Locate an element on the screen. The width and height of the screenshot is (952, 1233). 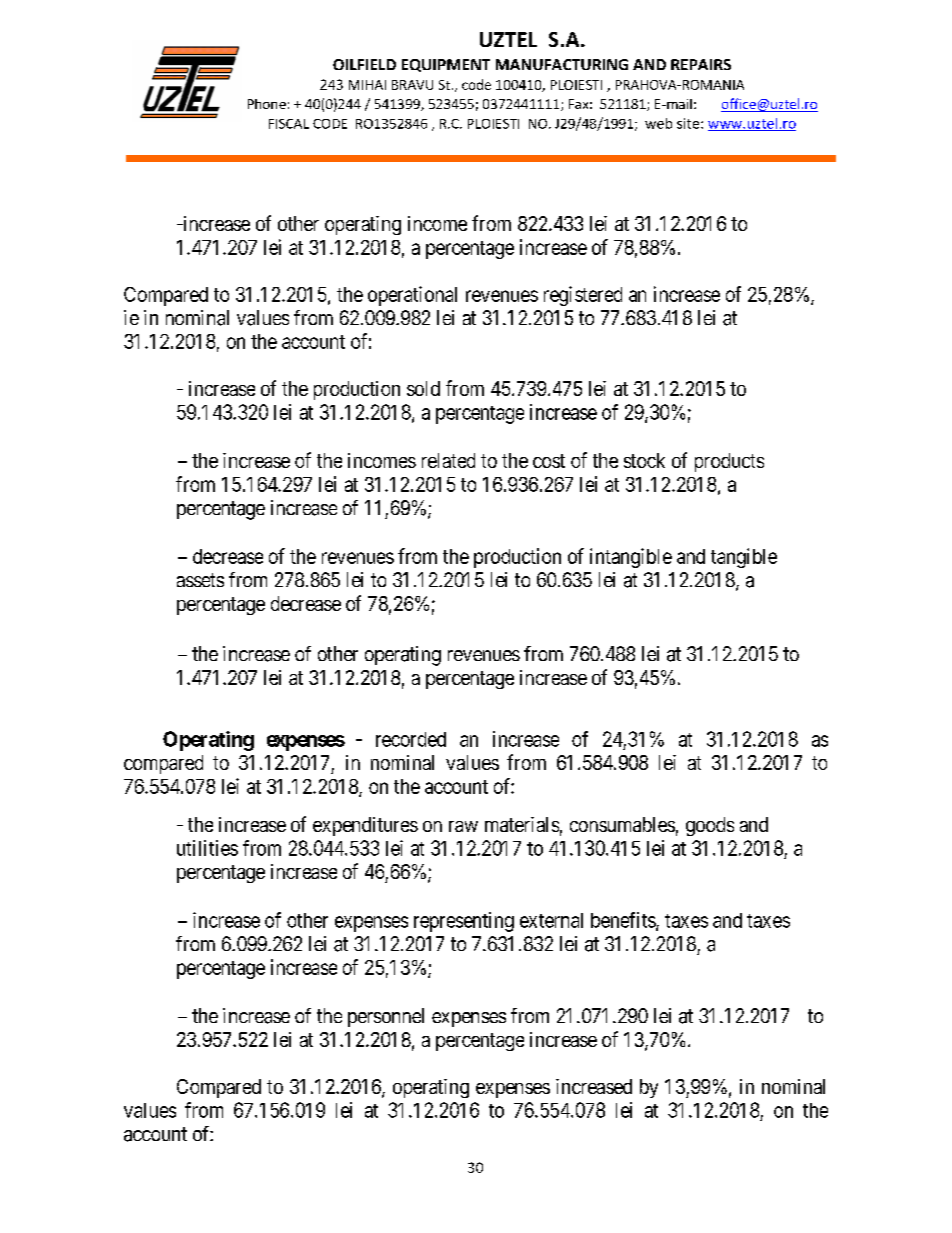
related is located at coordinates (448, 460).
